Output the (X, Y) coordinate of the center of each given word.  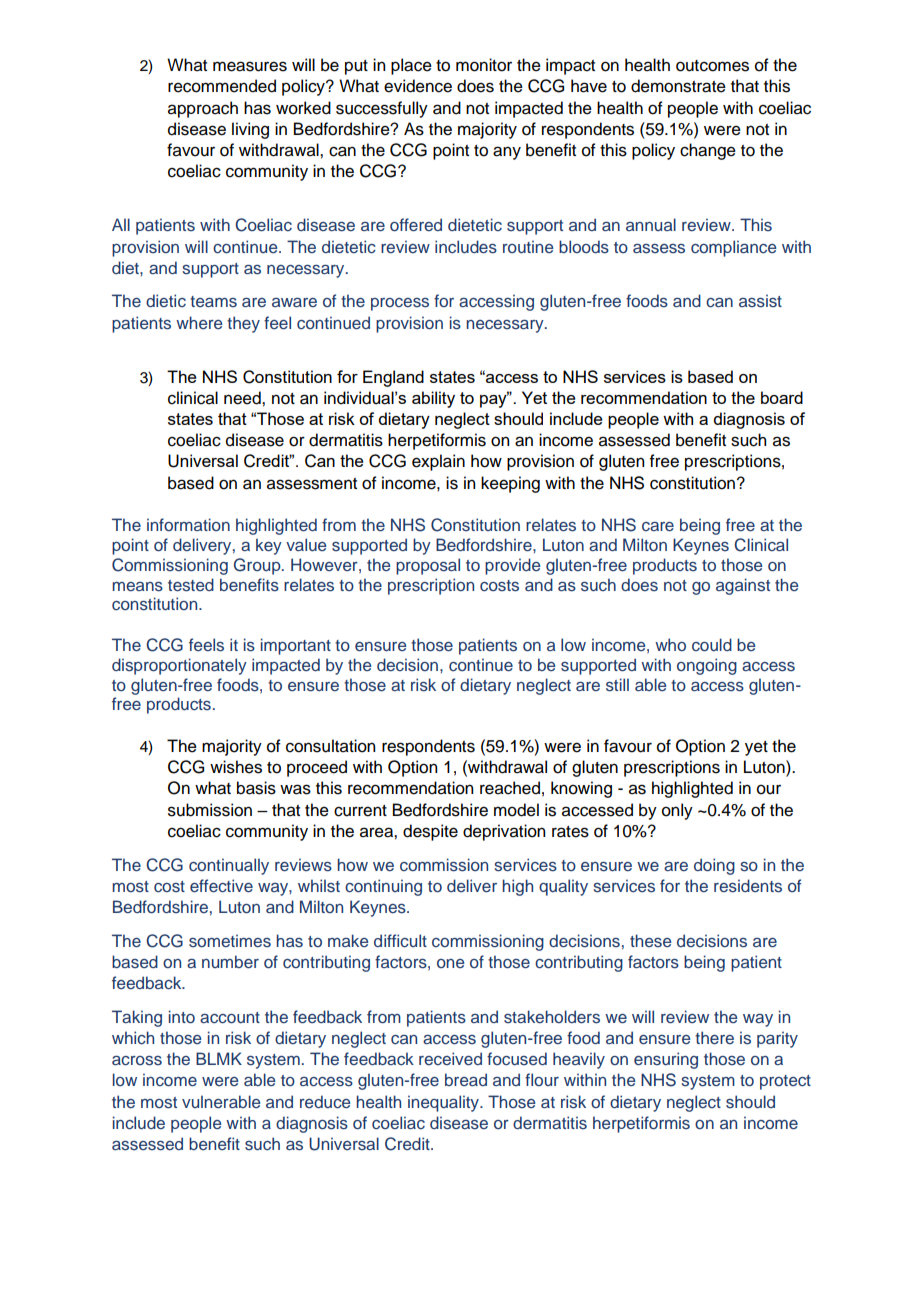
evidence (418, 86)
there (714, 1037)
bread (466, 1079)
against (743, 586)
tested (191, 585)
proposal (428, 566)
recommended (222, 86)
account (230, 1017)
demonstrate (678, 86)
